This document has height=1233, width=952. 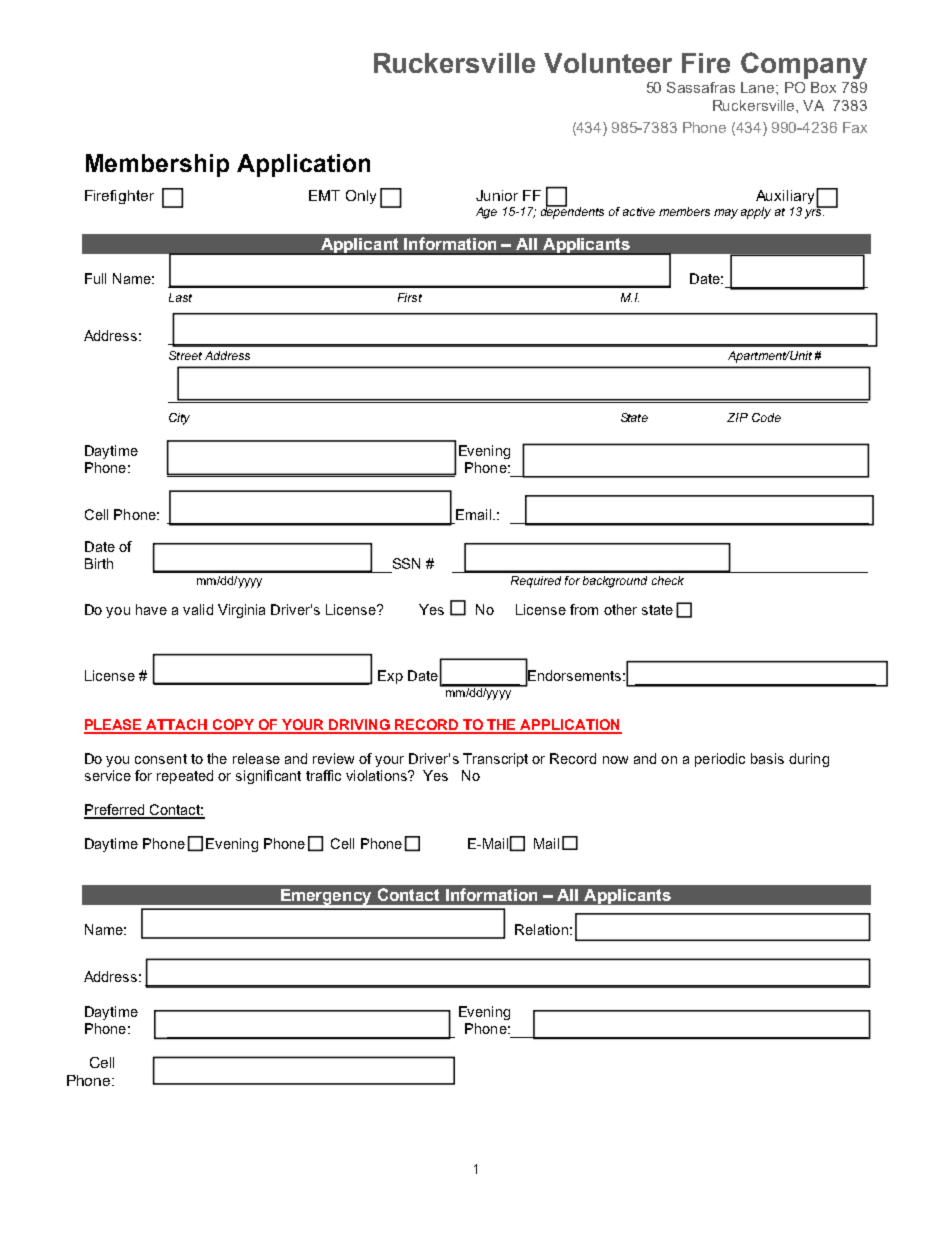 I want to click on City, so click(x=179, y=419).
